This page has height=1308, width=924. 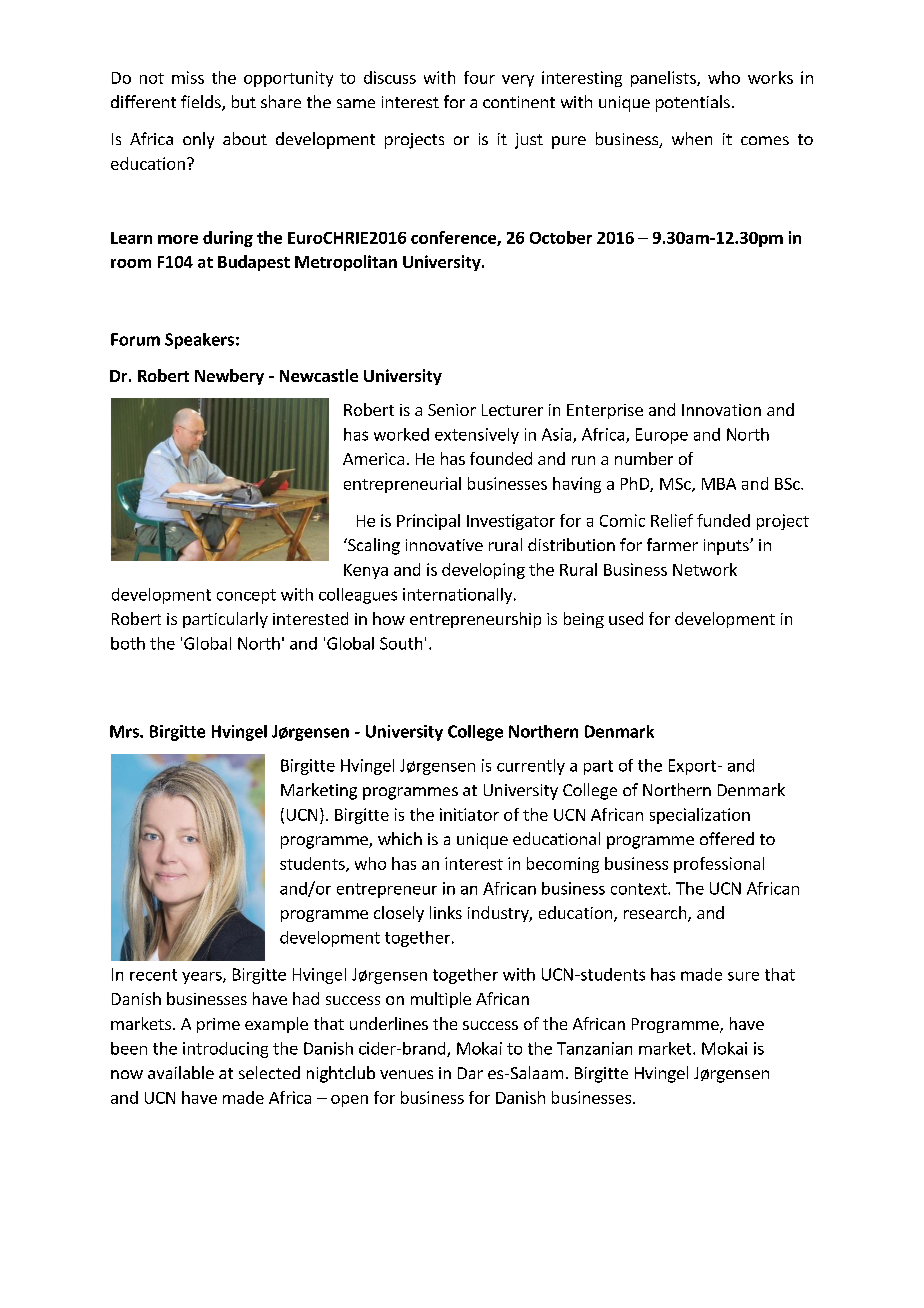 I want to click on potentials, so click(x=693, y=103).
